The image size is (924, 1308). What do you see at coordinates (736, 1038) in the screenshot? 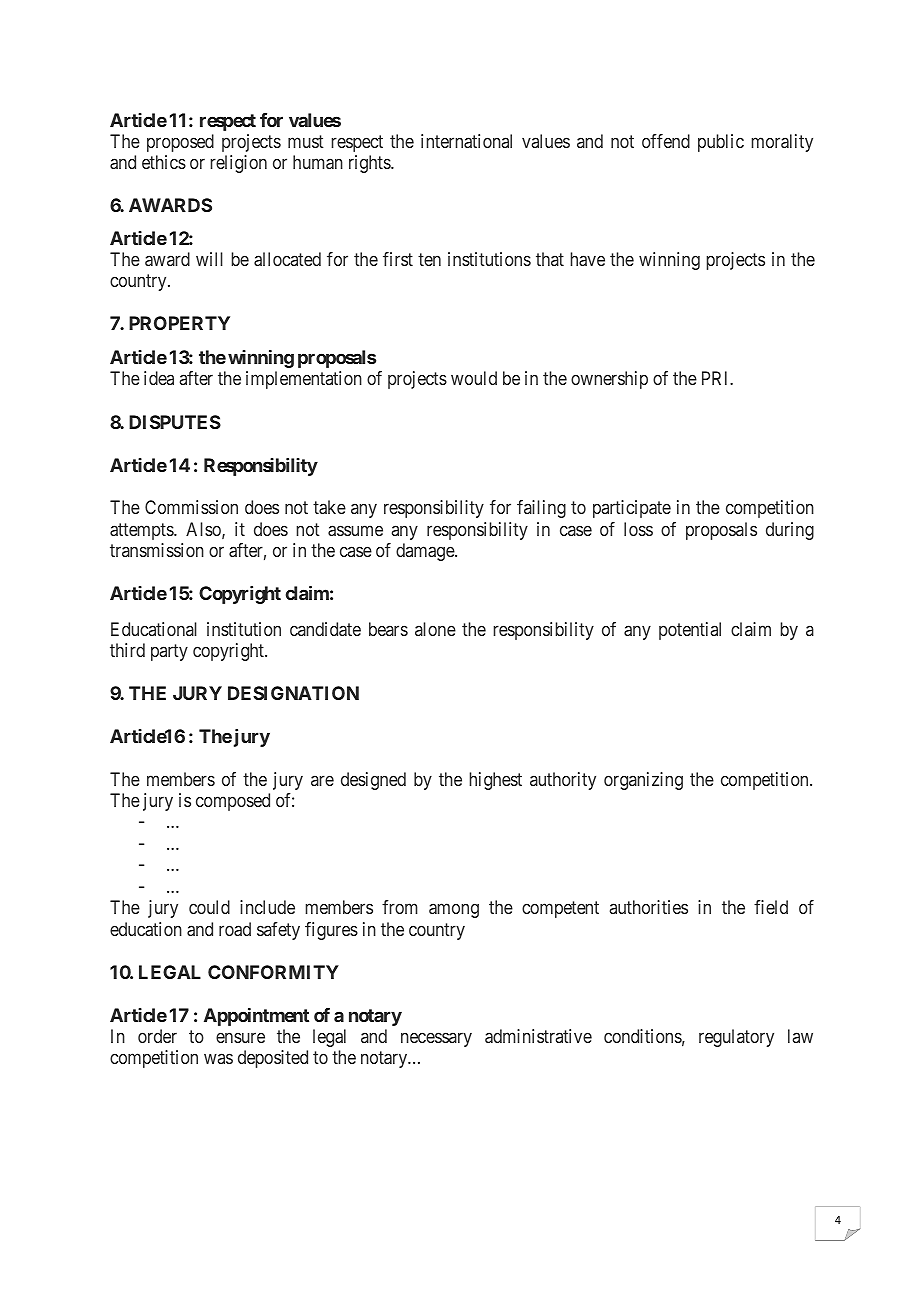
I see `regulatory` at bounding box center [736, 1038].
